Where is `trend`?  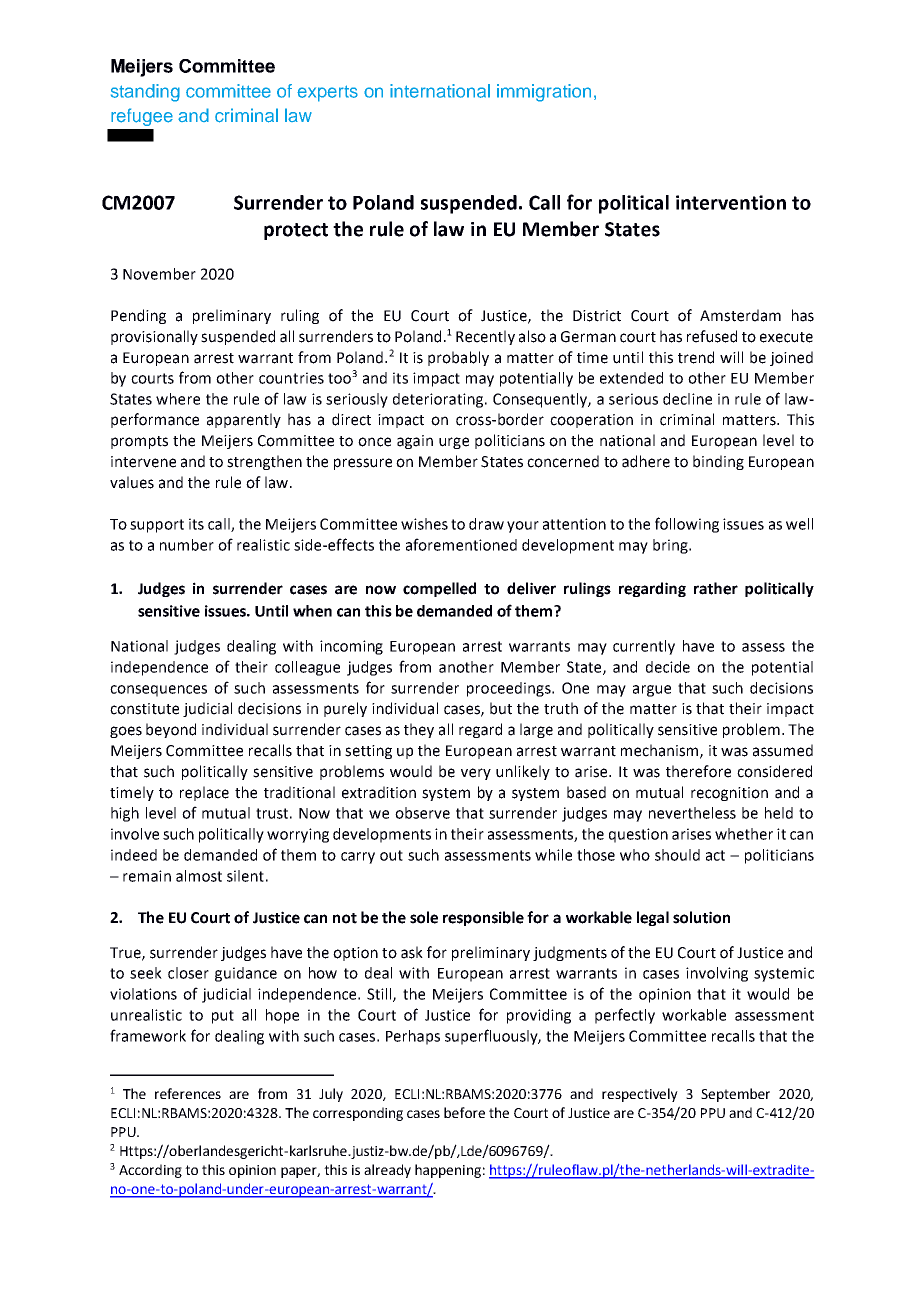
trend is located at coordinates (696, 357).
